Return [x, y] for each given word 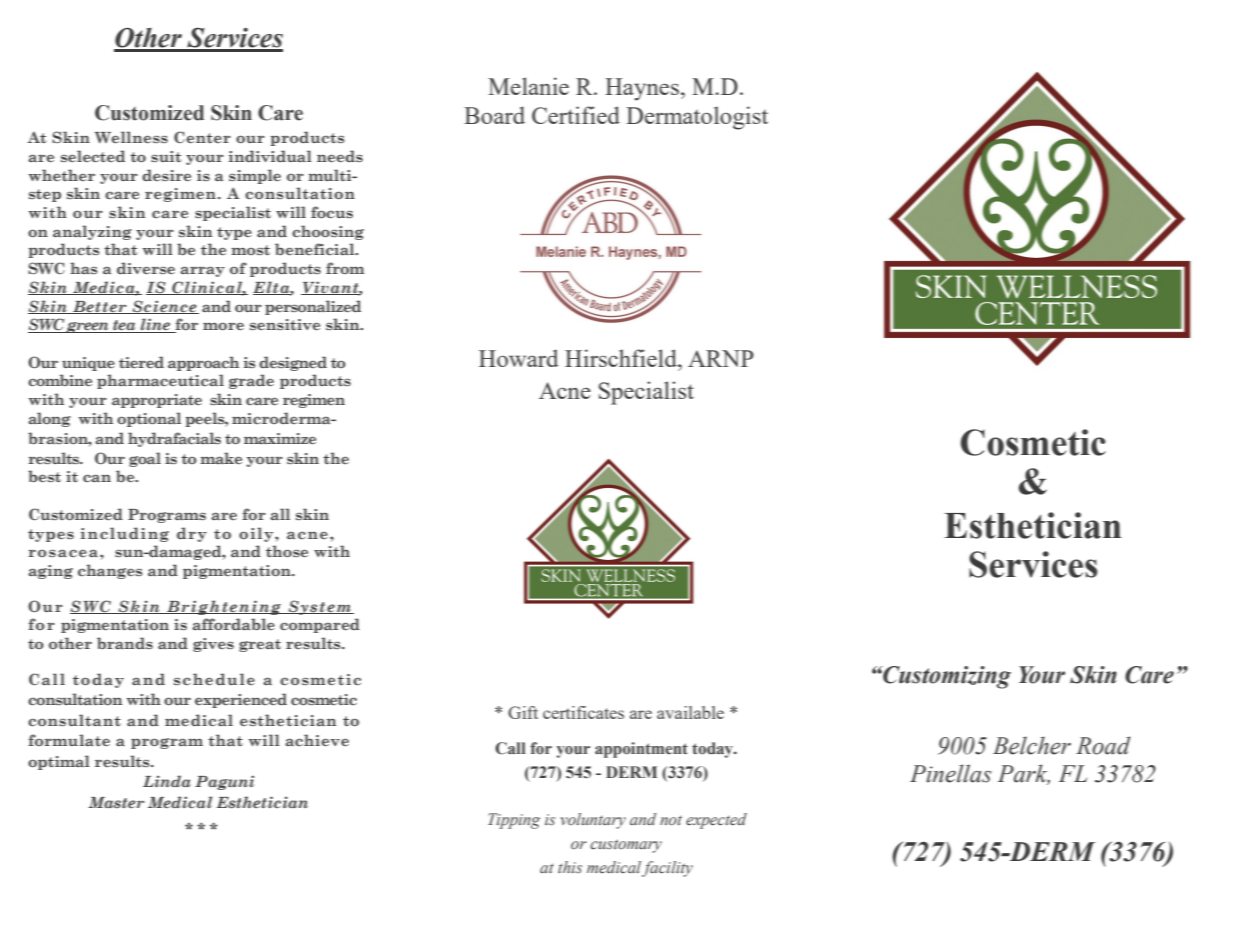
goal [145, 459]
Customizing [946, 677]
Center [202, 137]
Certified [576, 115]
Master [116, 802]
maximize [280, 438]
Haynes [642, 89]
